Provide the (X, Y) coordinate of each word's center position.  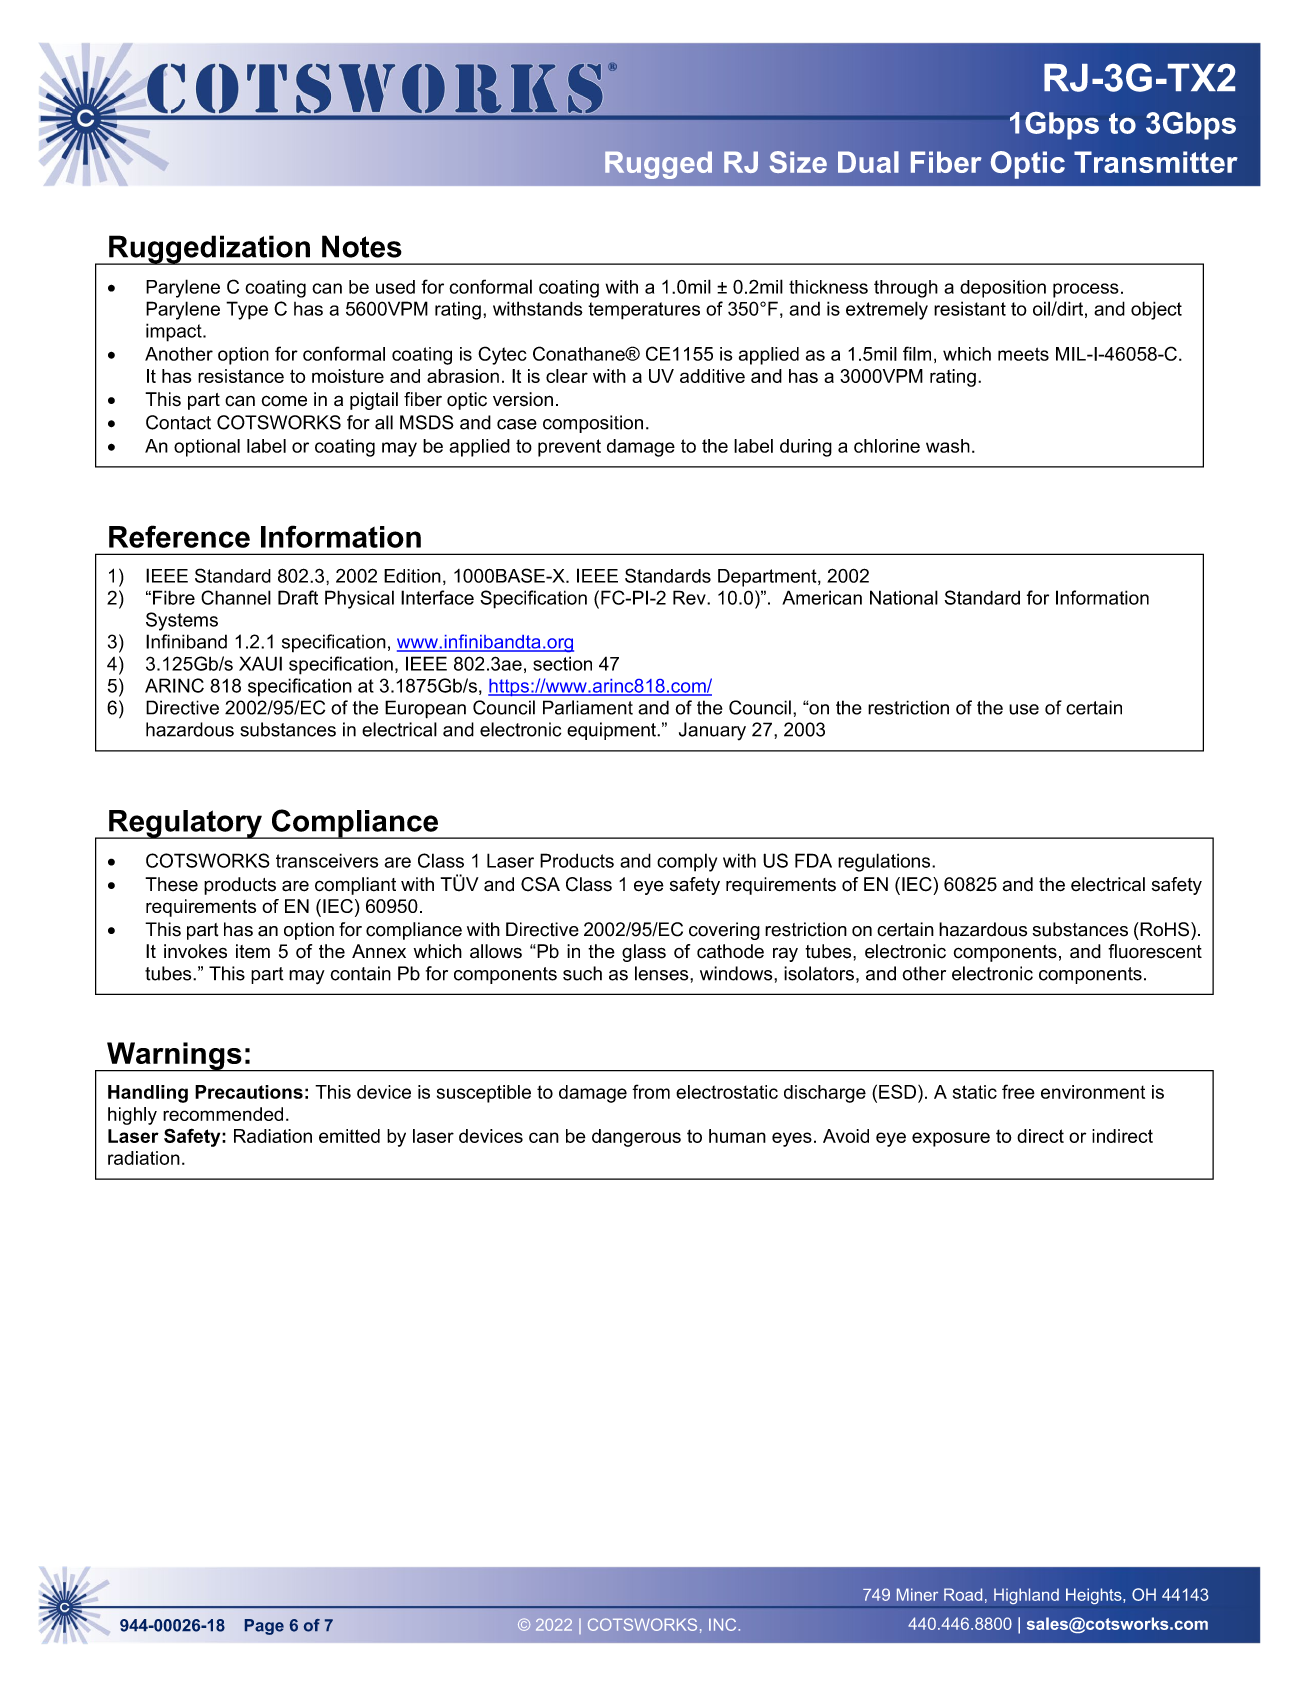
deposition (1003, 289)
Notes (362, 246)
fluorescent (1155, 951)
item (253, 951)
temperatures (644, 311)
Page (264, 1627)
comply (687, 862)
